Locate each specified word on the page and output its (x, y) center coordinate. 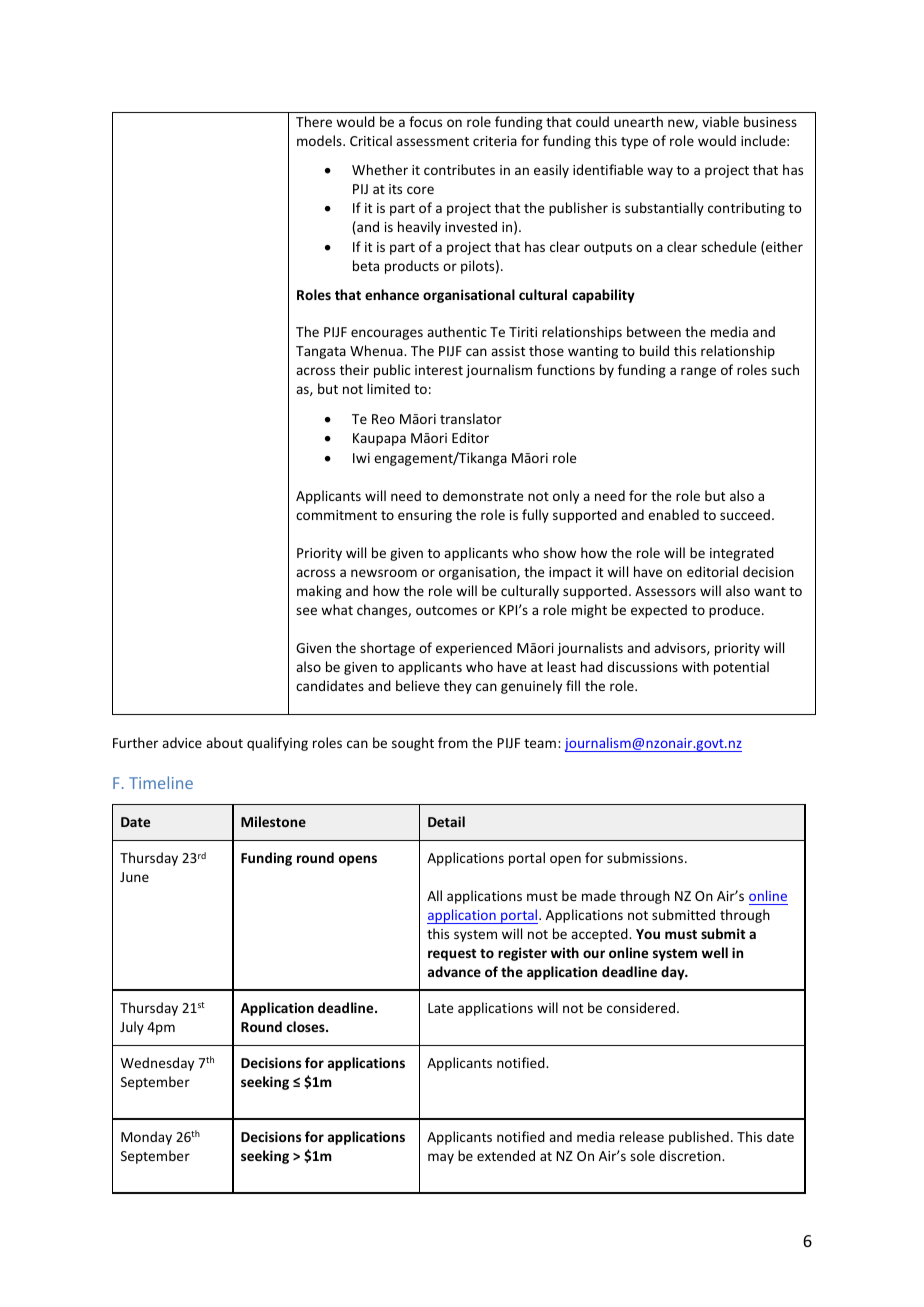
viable (720, 121)
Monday (146, 1138)
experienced (474, 649)
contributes (459, 169)
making (319, 592)
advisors (681, 648)
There (314, 121)
